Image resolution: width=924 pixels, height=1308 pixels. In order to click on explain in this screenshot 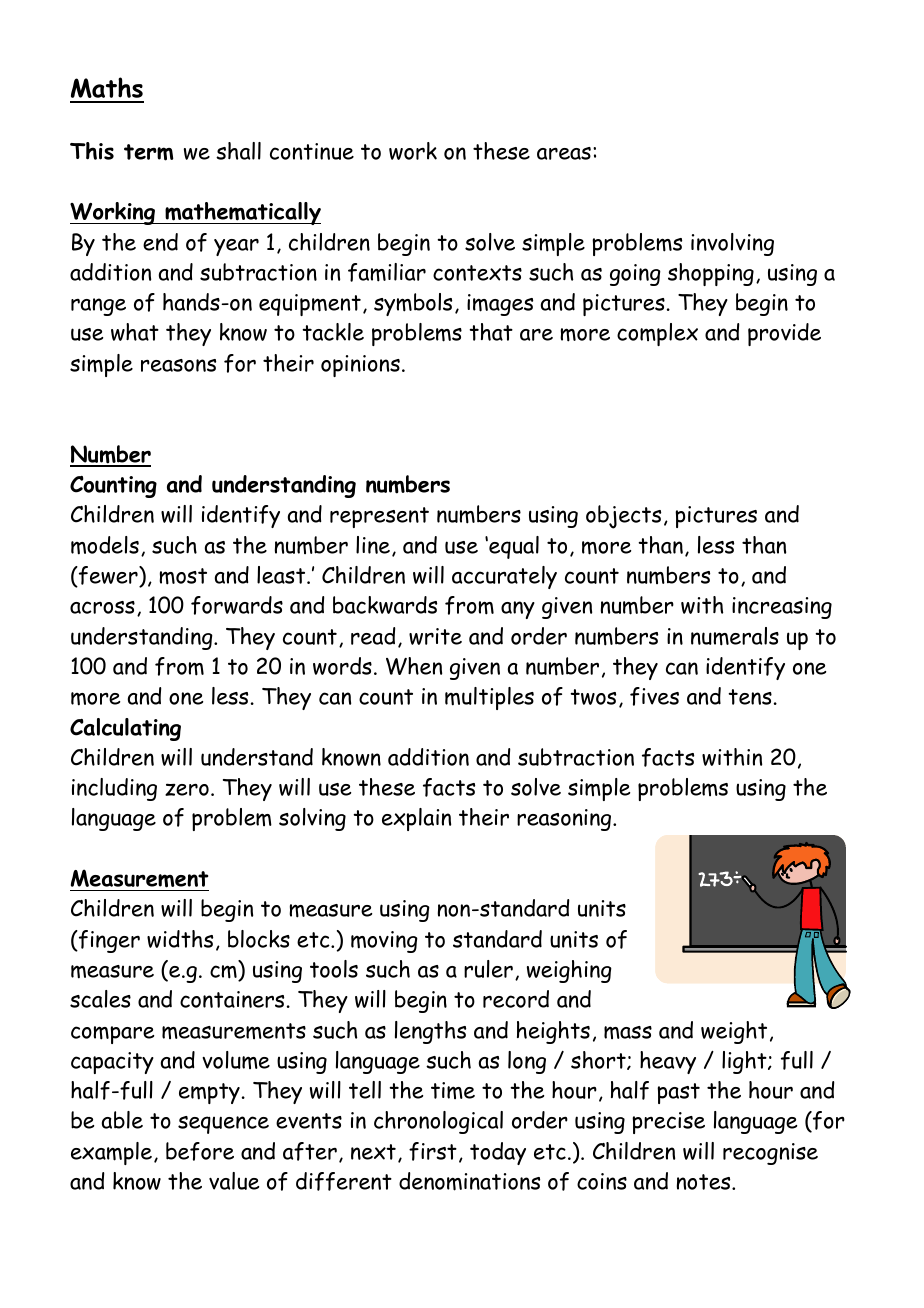, I will do `click(416, 819)`.
